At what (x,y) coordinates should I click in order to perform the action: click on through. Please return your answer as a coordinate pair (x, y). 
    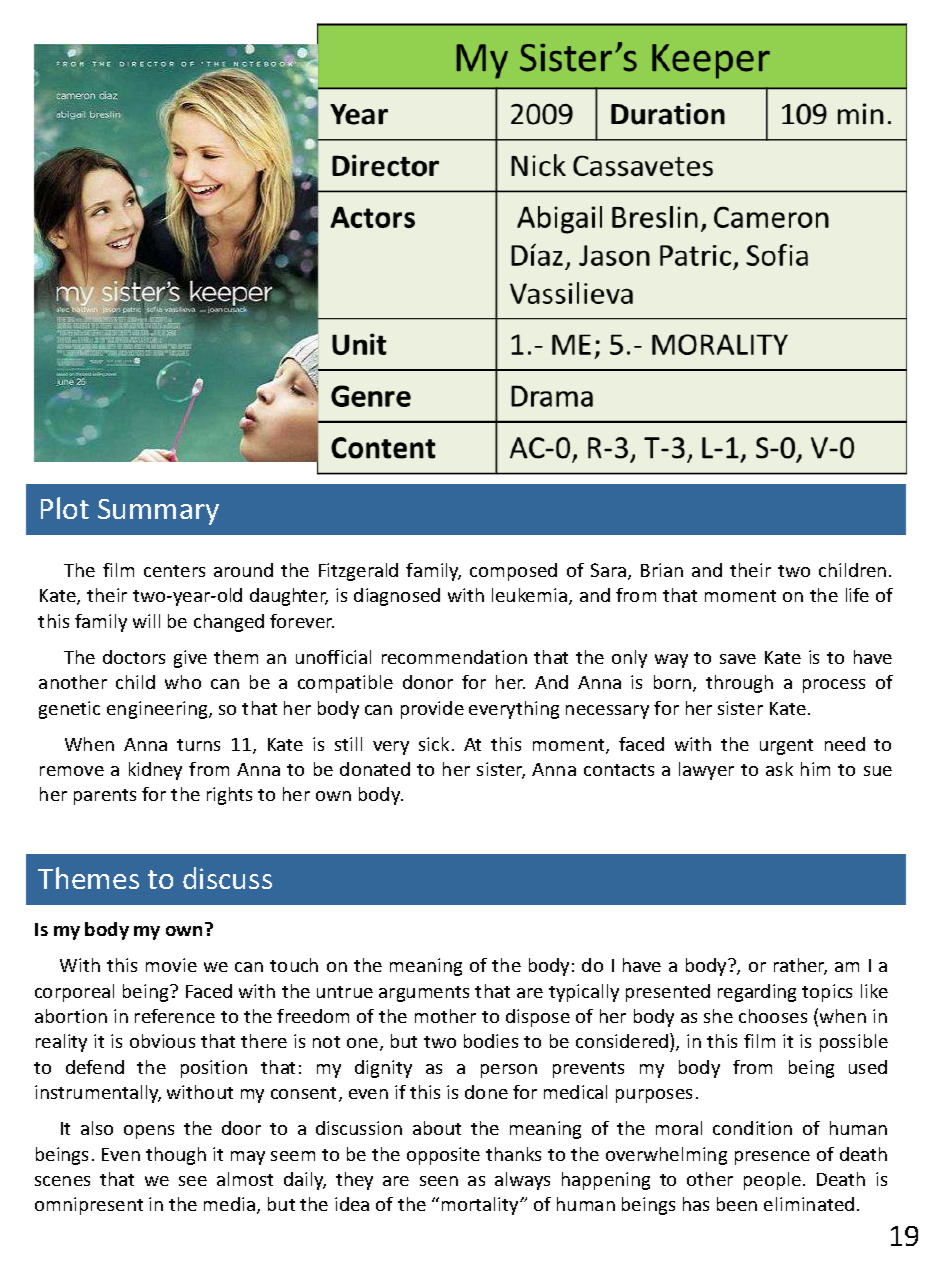
    Looking at the image, I should click on (739, 684).
